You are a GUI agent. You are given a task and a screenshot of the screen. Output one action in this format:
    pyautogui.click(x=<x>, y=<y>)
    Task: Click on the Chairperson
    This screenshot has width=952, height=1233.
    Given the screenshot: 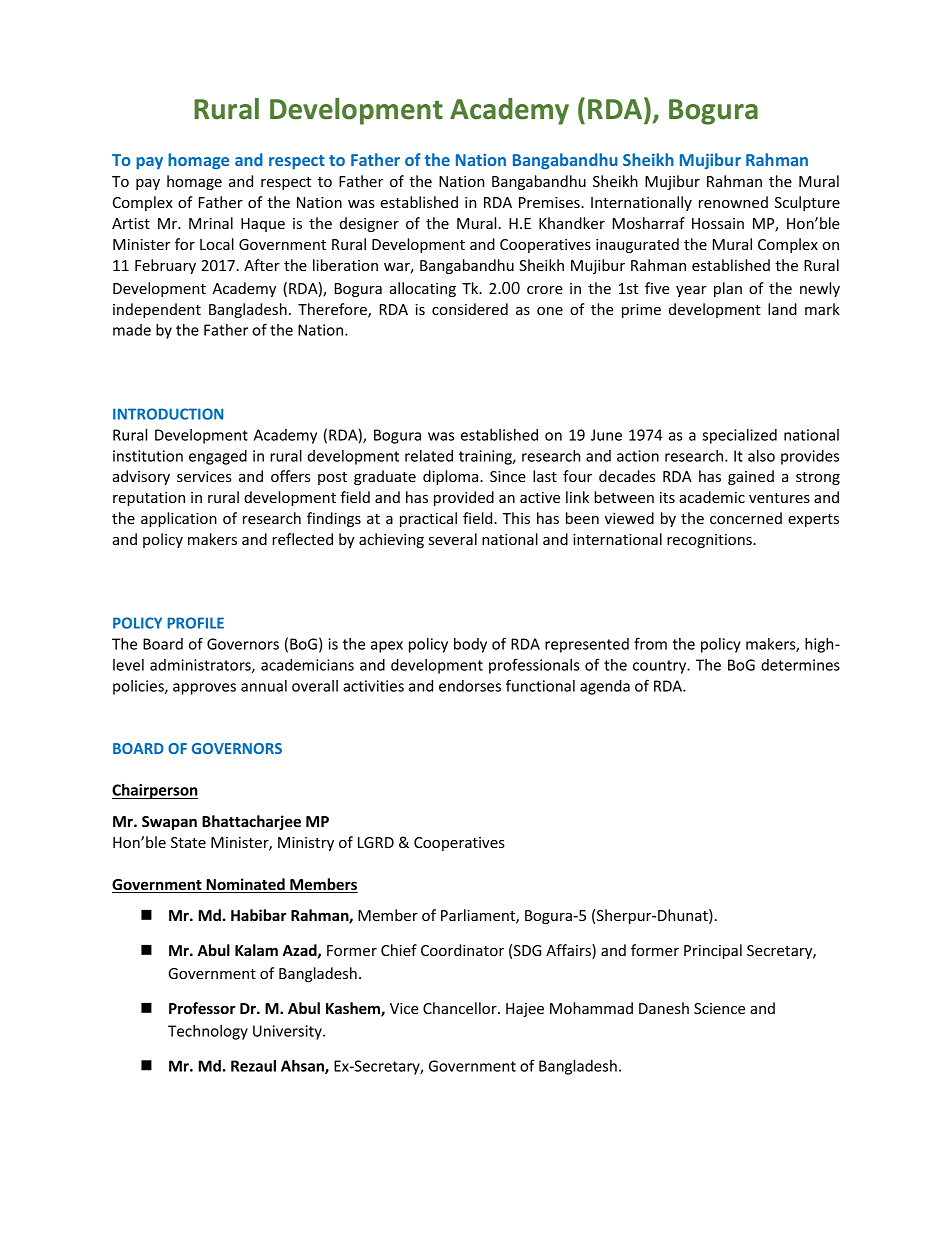 What is the action you would take?
    pyautogui.click(x=155, y=791)
